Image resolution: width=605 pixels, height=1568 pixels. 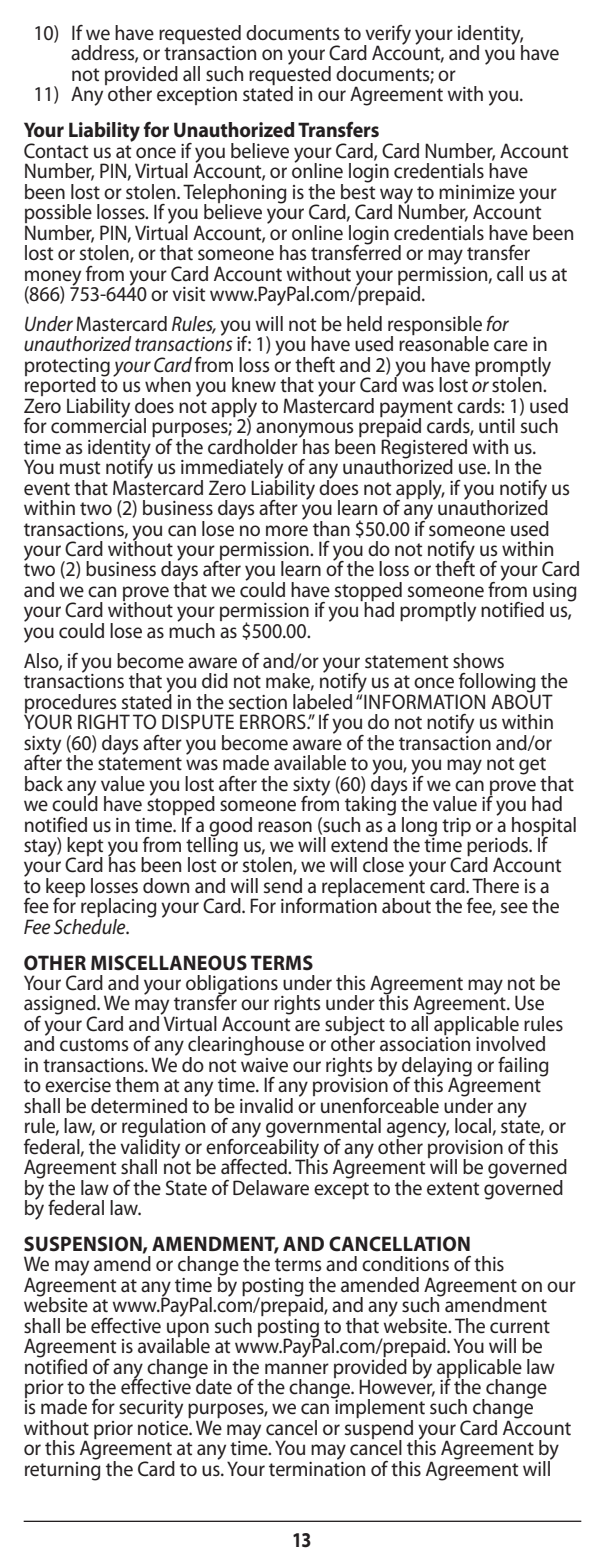 I want to click on security, so click(x=151, y=1411).
